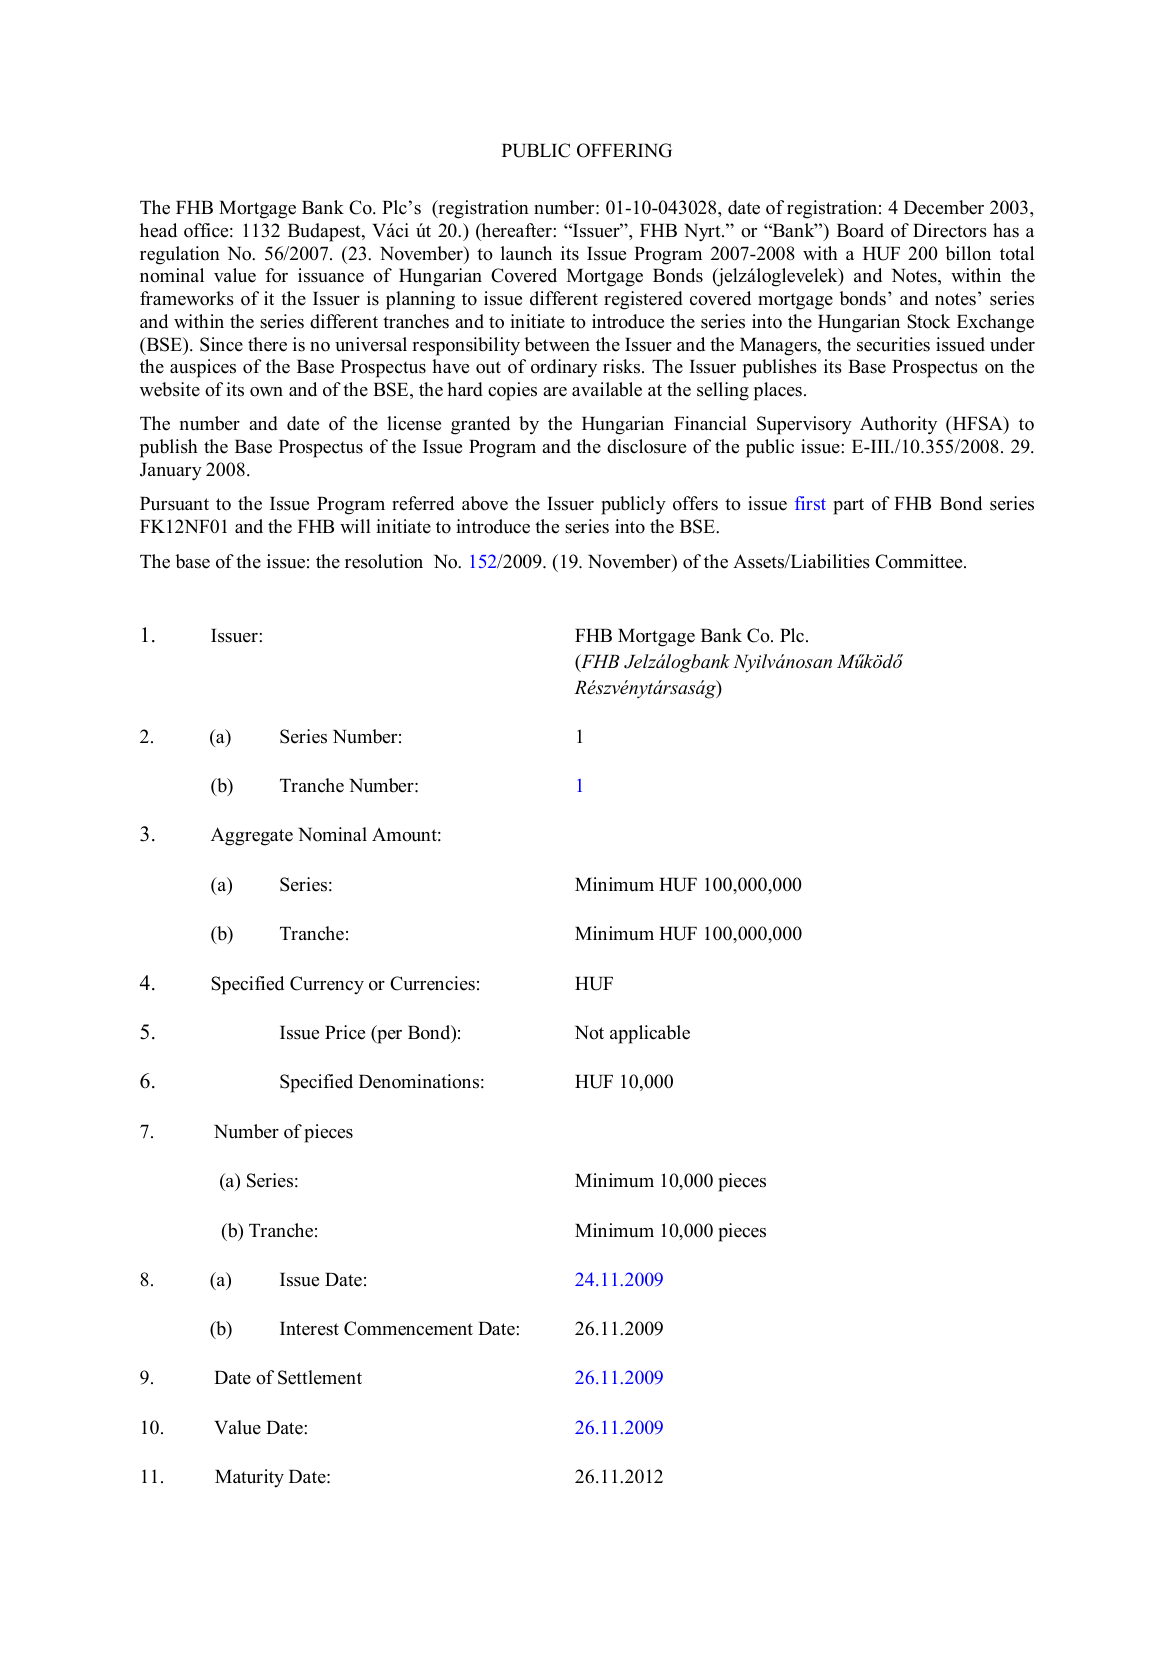  I want to click on part, so click(848, 506).
